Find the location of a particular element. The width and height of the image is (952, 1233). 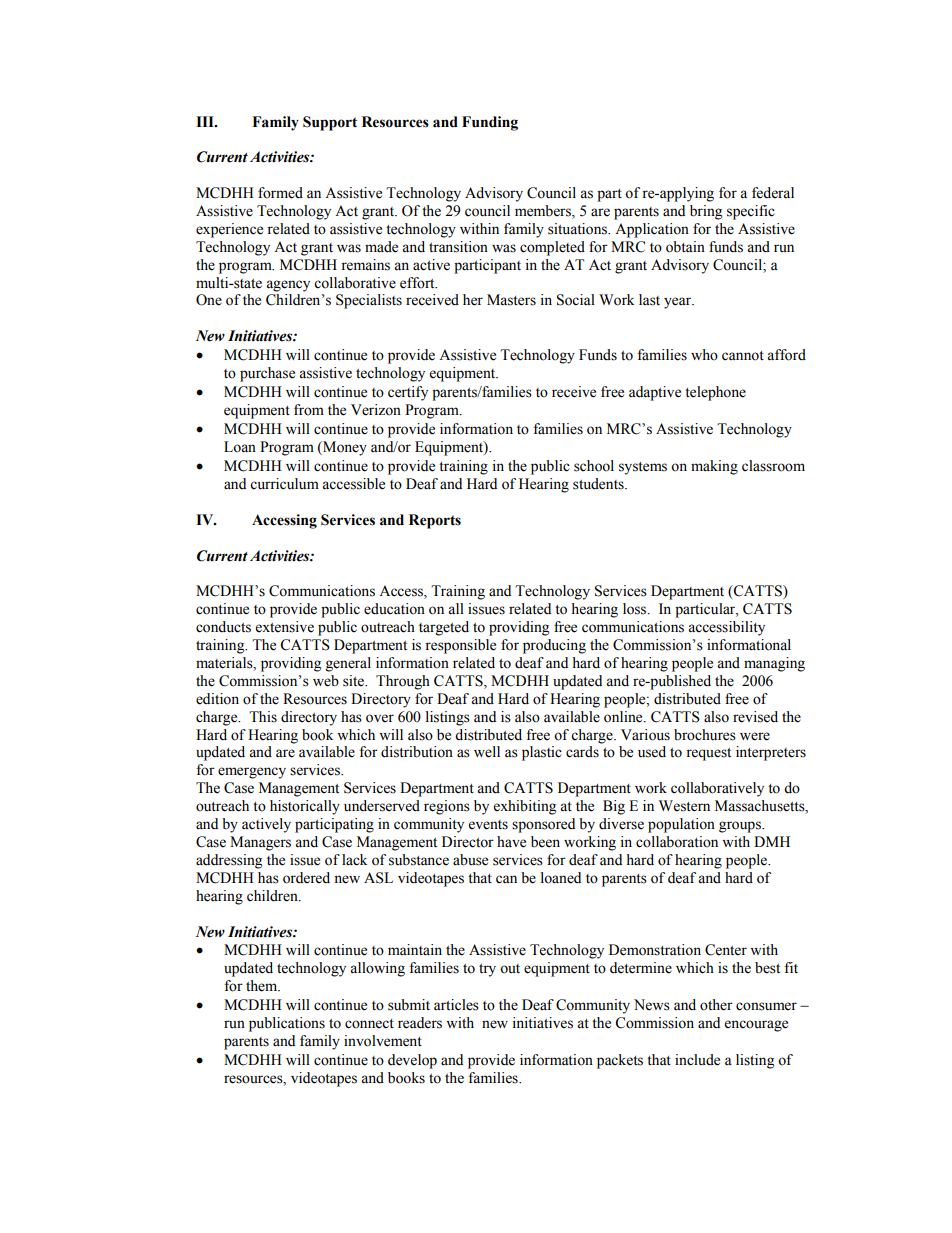

other is located at coordinates (716, 1005).
